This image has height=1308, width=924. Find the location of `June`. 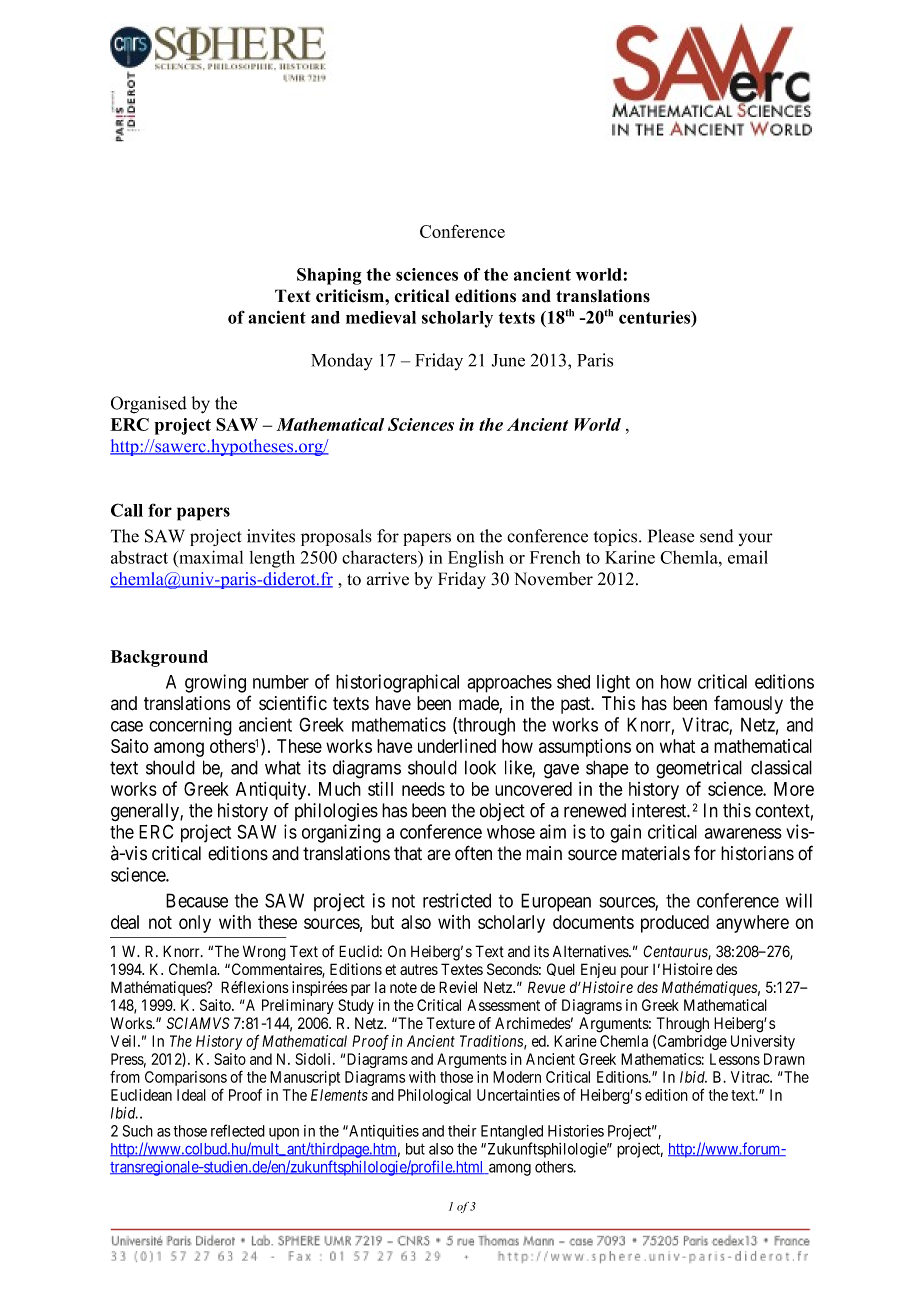

June is located at coordinates (508, 360).
